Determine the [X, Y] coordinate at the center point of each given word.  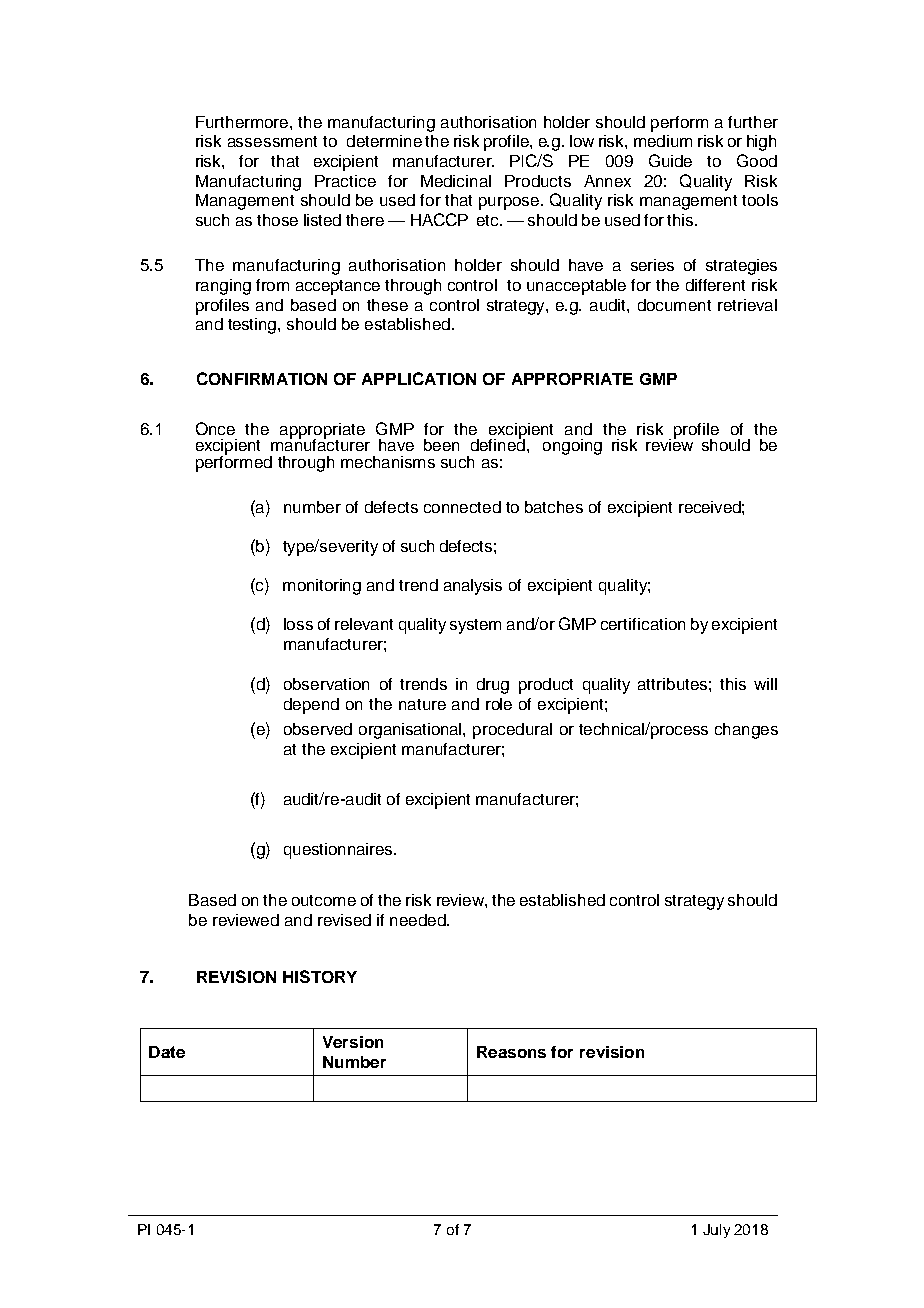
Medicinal [456, 181]
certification [643, 624]
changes [746, 731]
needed [419, 920]
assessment [272, 141]
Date [167, 1052]
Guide [670, 160]
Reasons [511, 1052]
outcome [324, 900]
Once [215, 428]
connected [462, 507]
